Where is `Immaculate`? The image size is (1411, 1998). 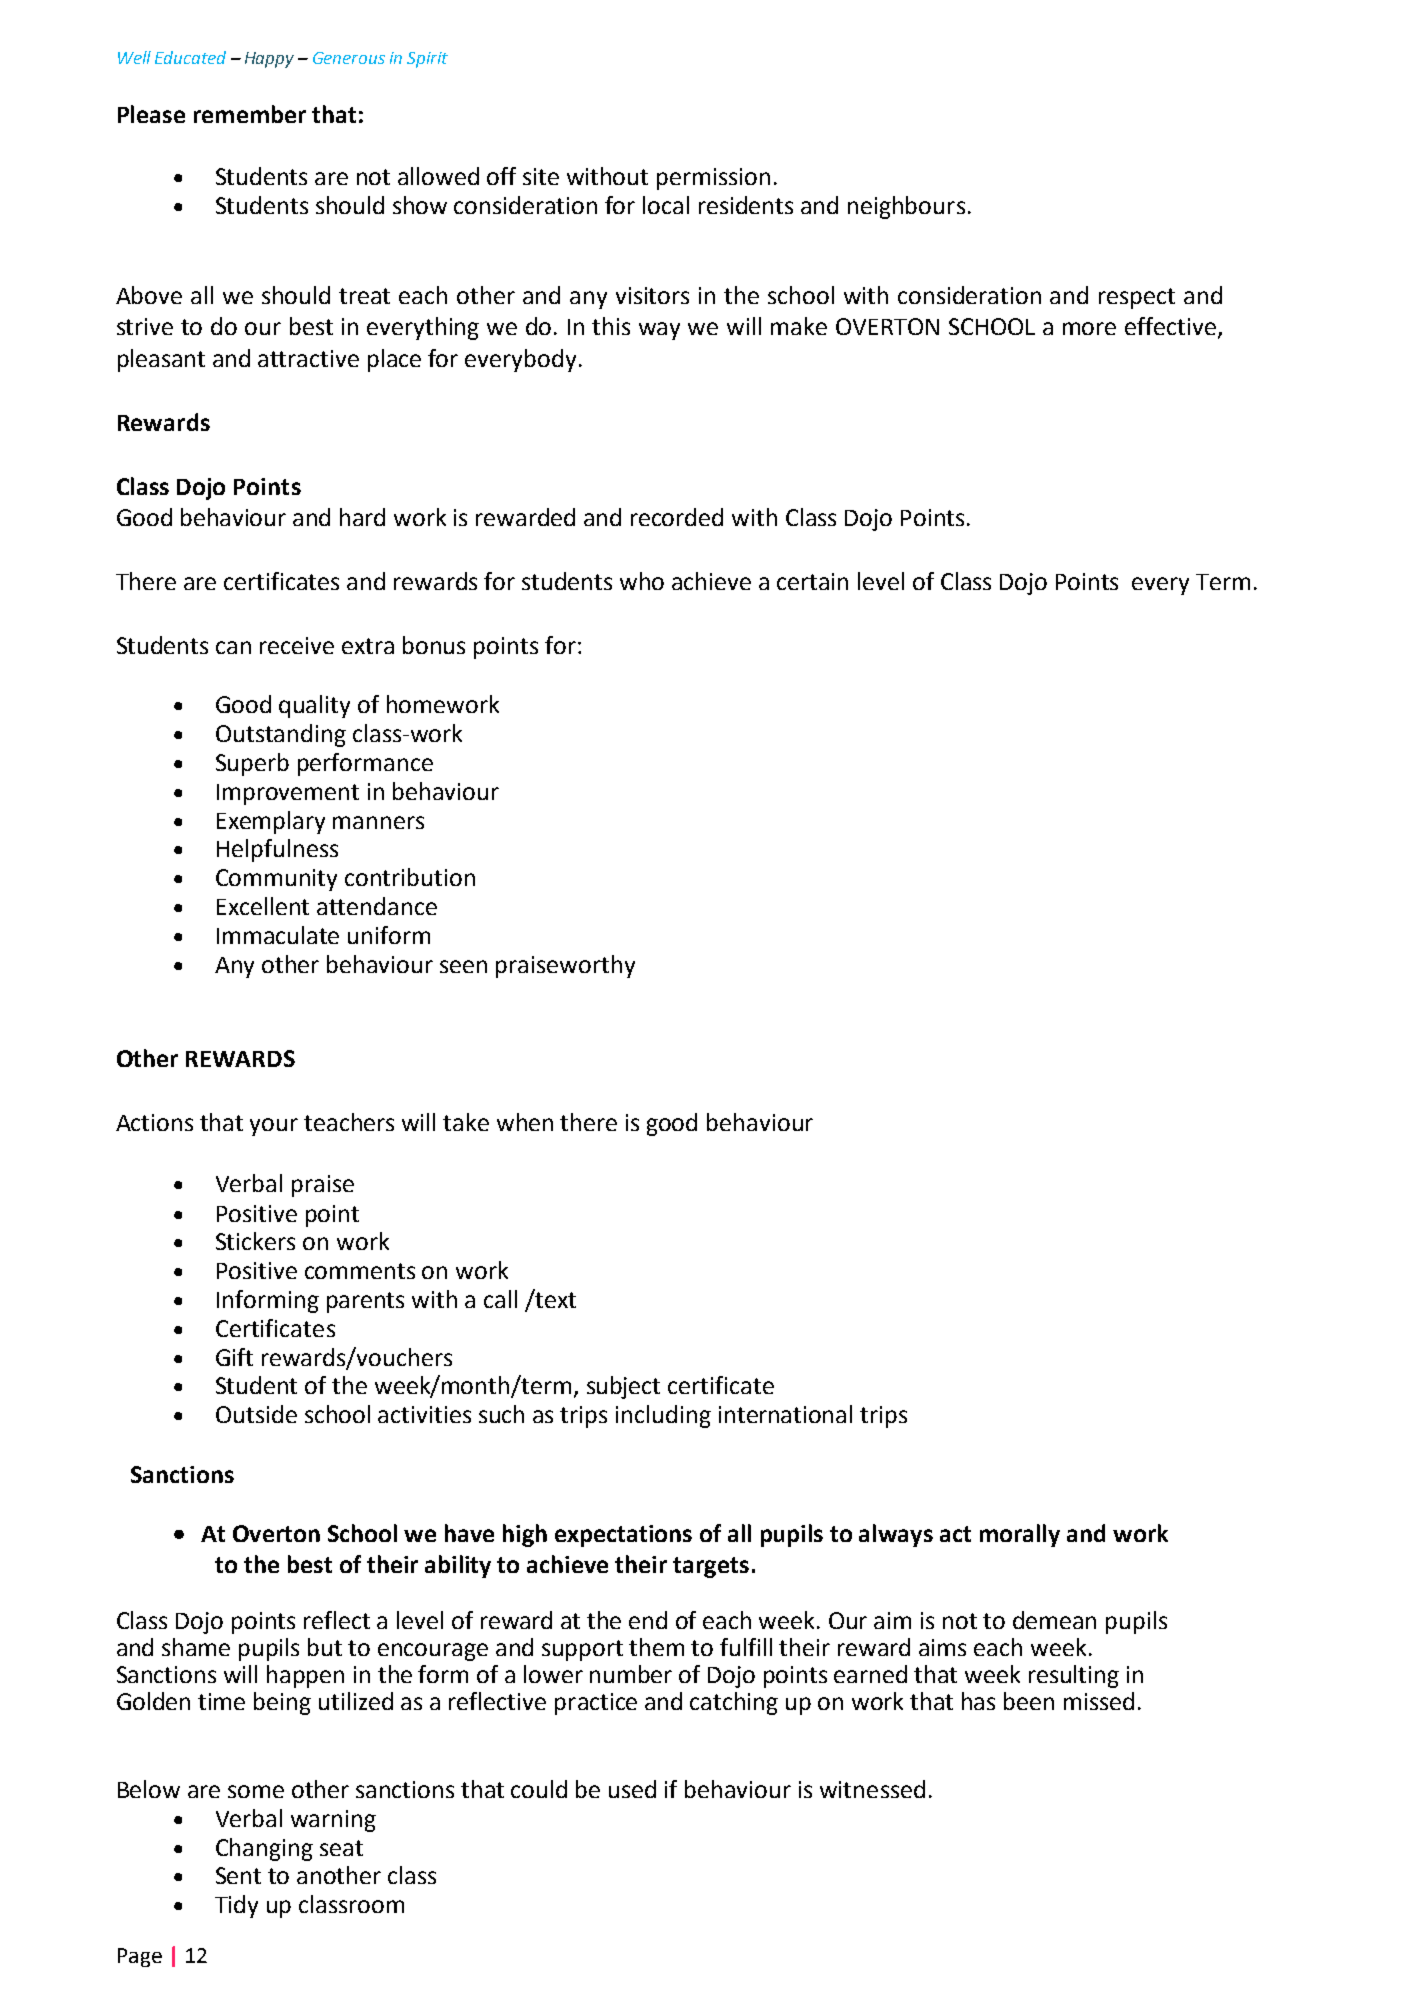
Immaculate is located at coordinates (278, 935).
